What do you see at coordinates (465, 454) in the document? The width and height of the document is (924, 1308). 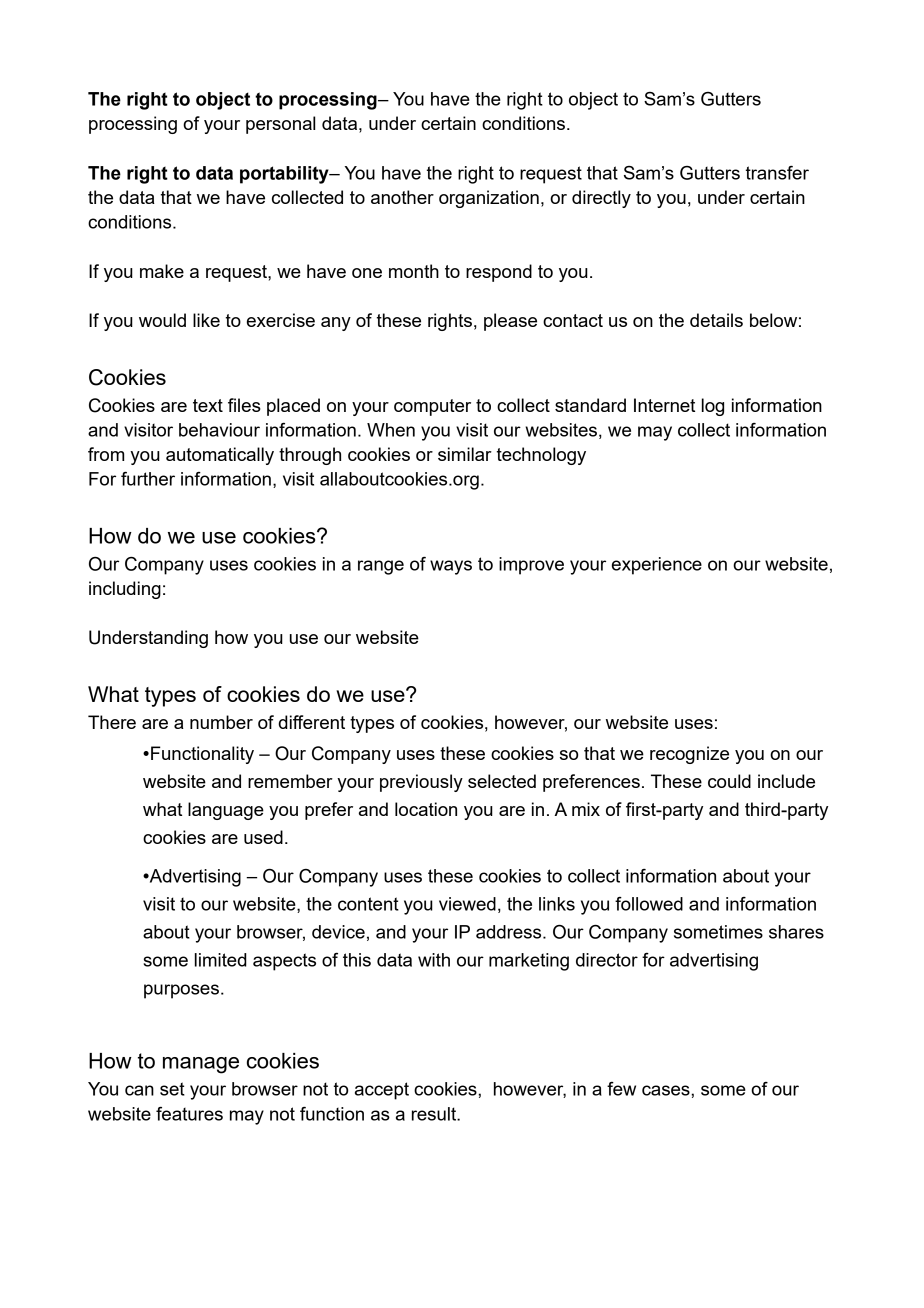 I see `similar` at bounding box center [465, 454].
